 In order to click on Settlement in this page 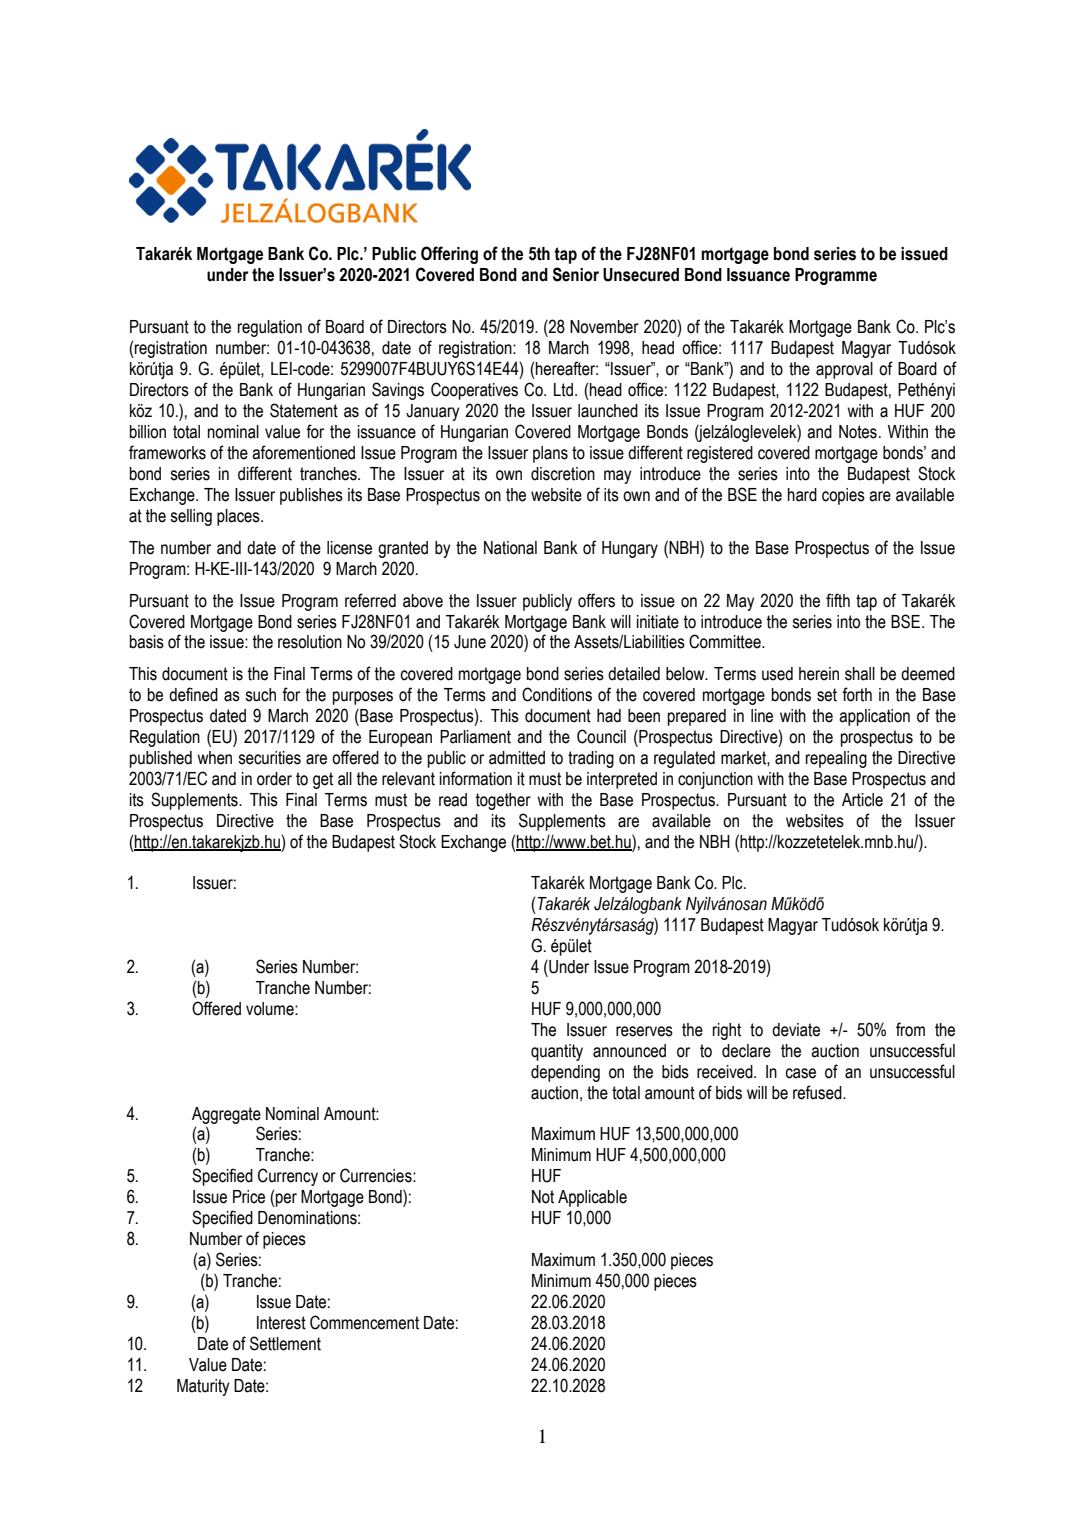, I will do `click(285, 1343)`.
